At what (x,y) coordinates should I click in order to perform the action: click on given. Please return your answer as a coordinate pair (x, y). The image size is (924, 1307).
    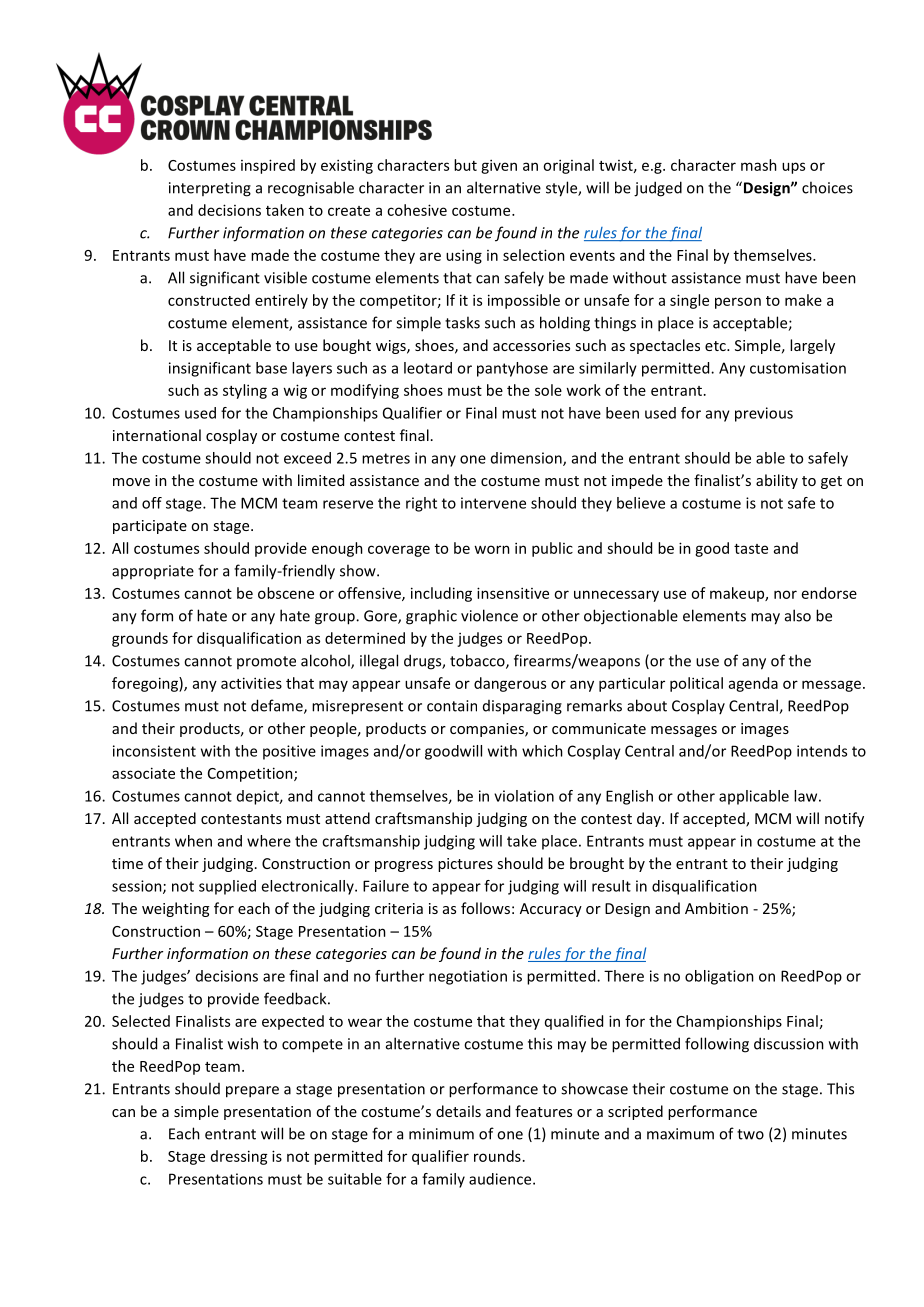
    Looking at the image, I should click on (499, 166).
